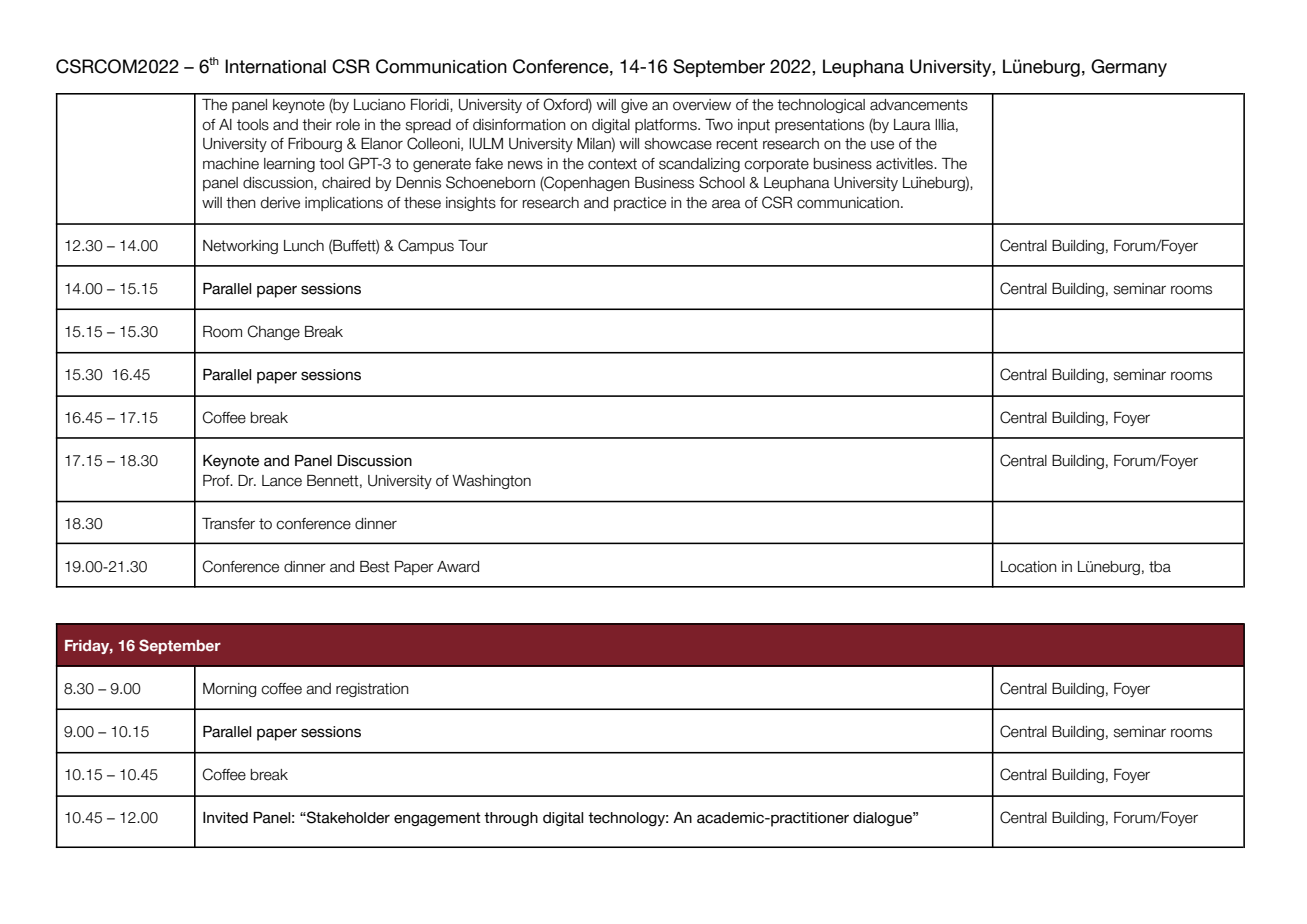 This image has height=924, width=1307. Describe the element at coordinates (458, 567) in the image. I see `Award` at that location.
